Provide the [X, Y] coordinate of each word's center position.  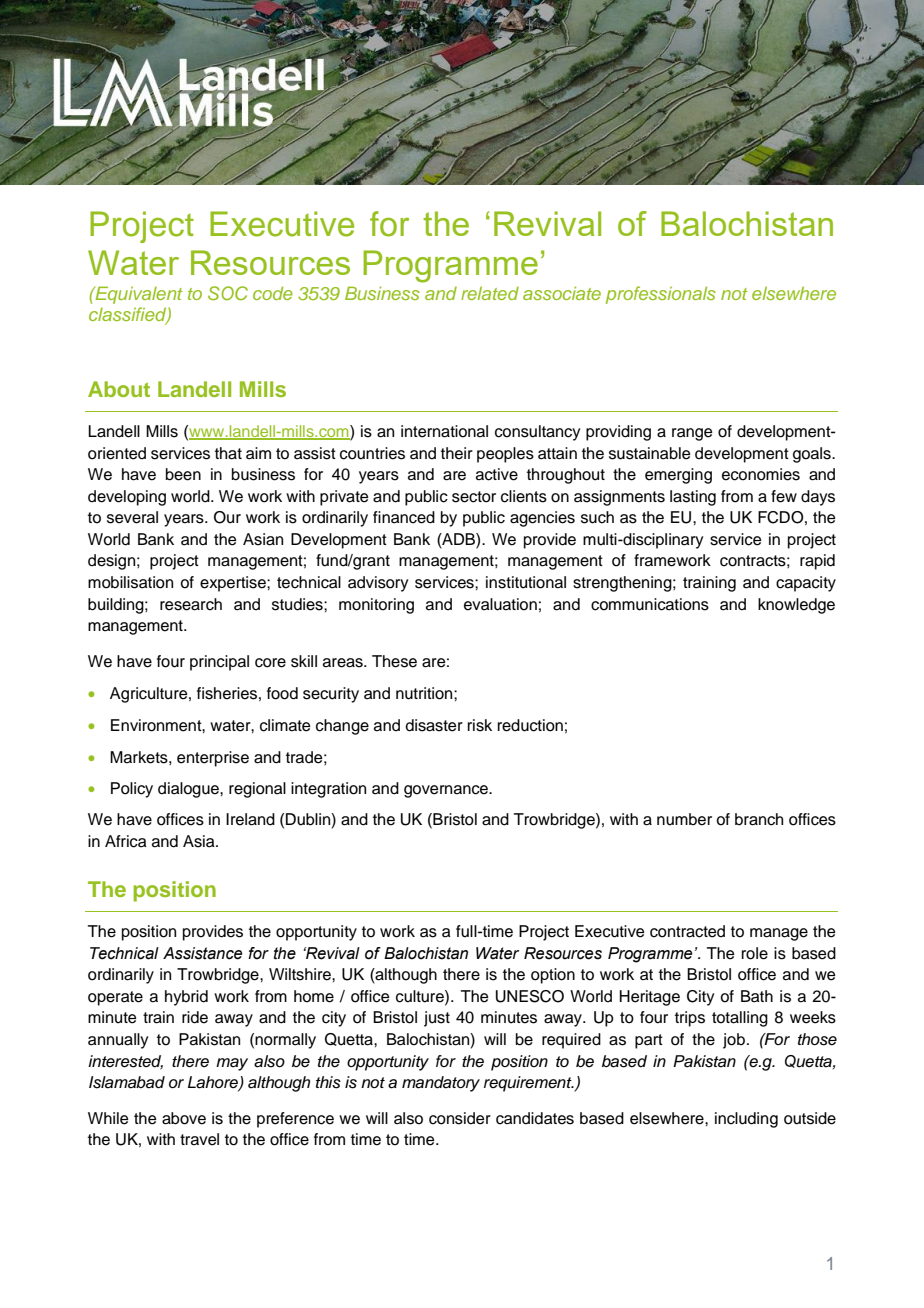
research [191, 604]
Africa [126, 841]
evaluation [500, 604]
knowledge [796, 606]
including [746, 1120]
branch [759, 819]
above [184, 1118]
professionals [661, 295]
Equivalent [138, 295]
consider [460, 1118]
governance [447, 791]
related [490, 293]
